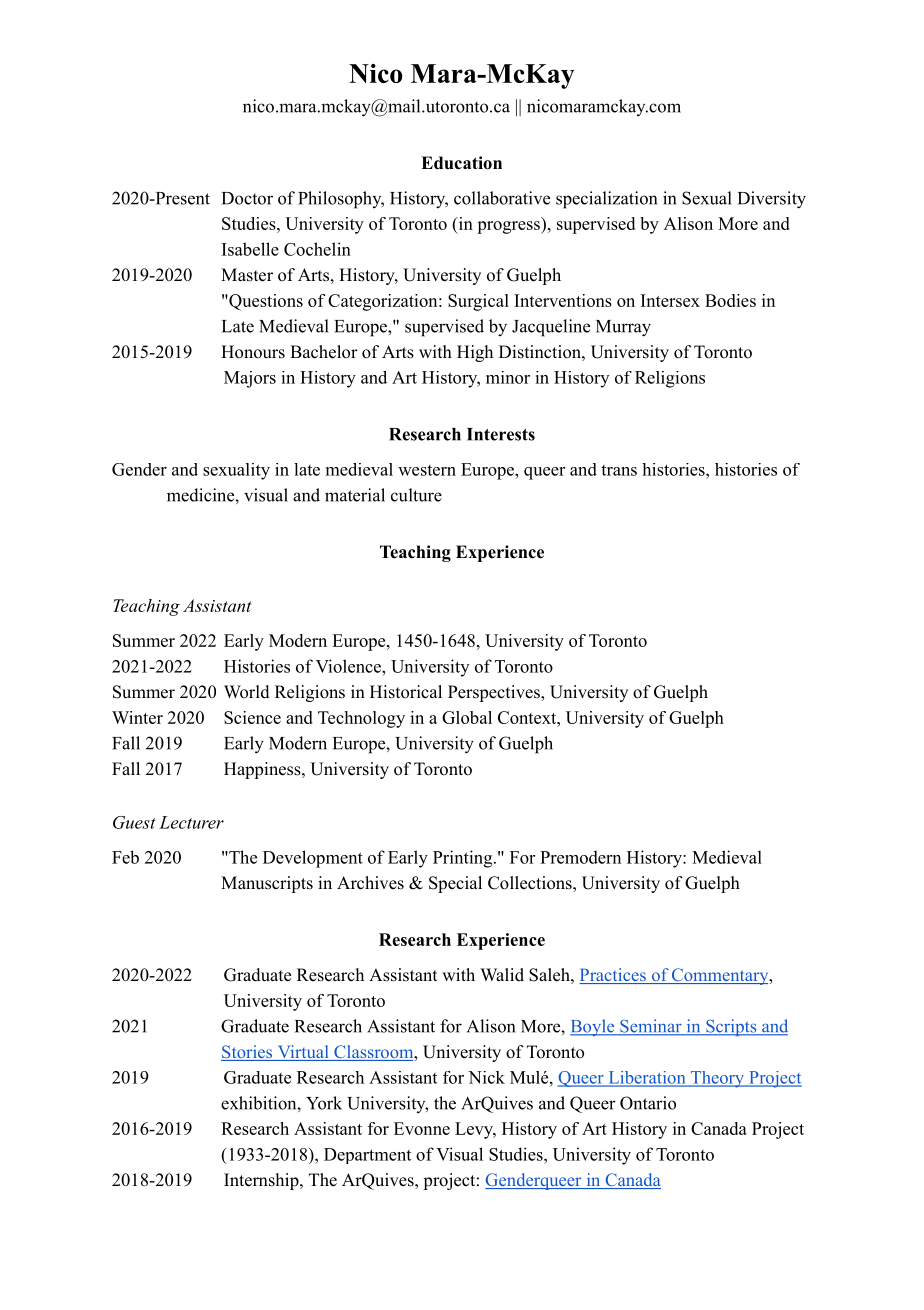  Describe the element at coordinates (619, 470) in the screenshot. I see `trans` at that location.
